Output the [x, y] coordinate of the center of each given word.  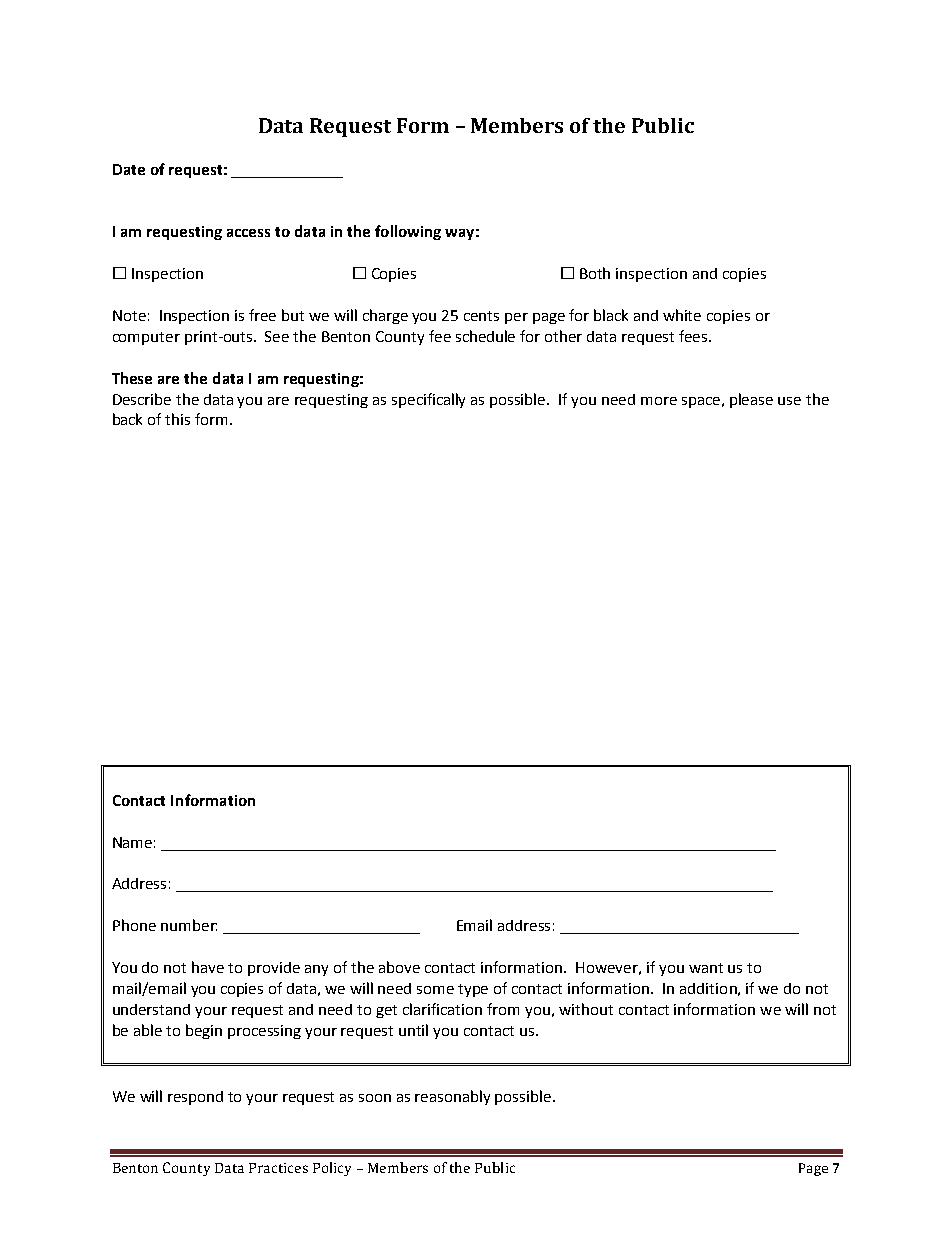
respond [195, 1098]
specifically [428, 400]
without [586, 1009]
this [177, 419]
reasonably [452, 1097]
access [248, 233]
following [408, 232]
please [751, 400]
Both [595, 273]
